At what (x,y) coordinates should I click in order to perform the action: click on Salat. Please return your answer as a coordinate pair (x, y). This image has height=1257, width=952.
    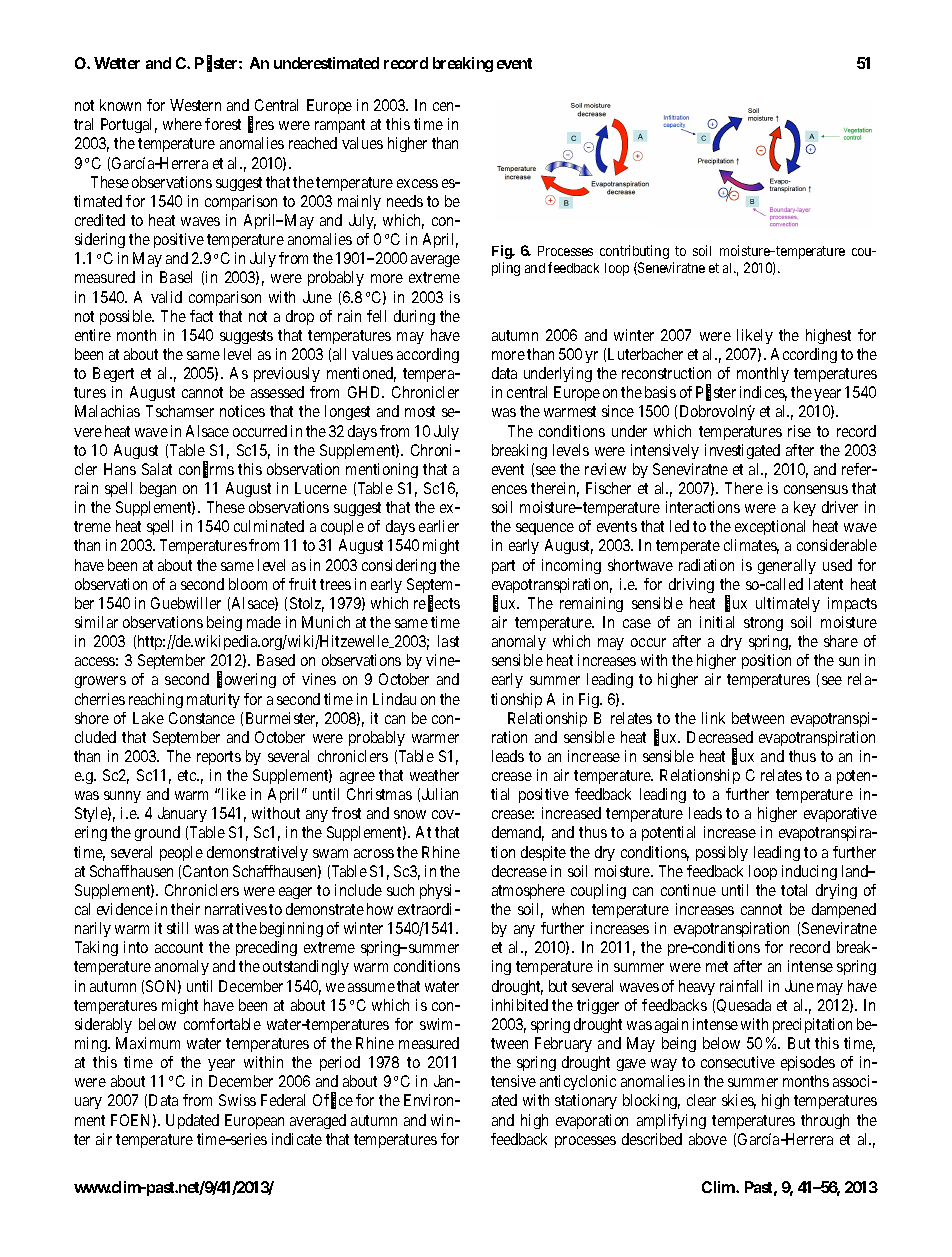
    Looking at the image, I should click on (157, 469).
